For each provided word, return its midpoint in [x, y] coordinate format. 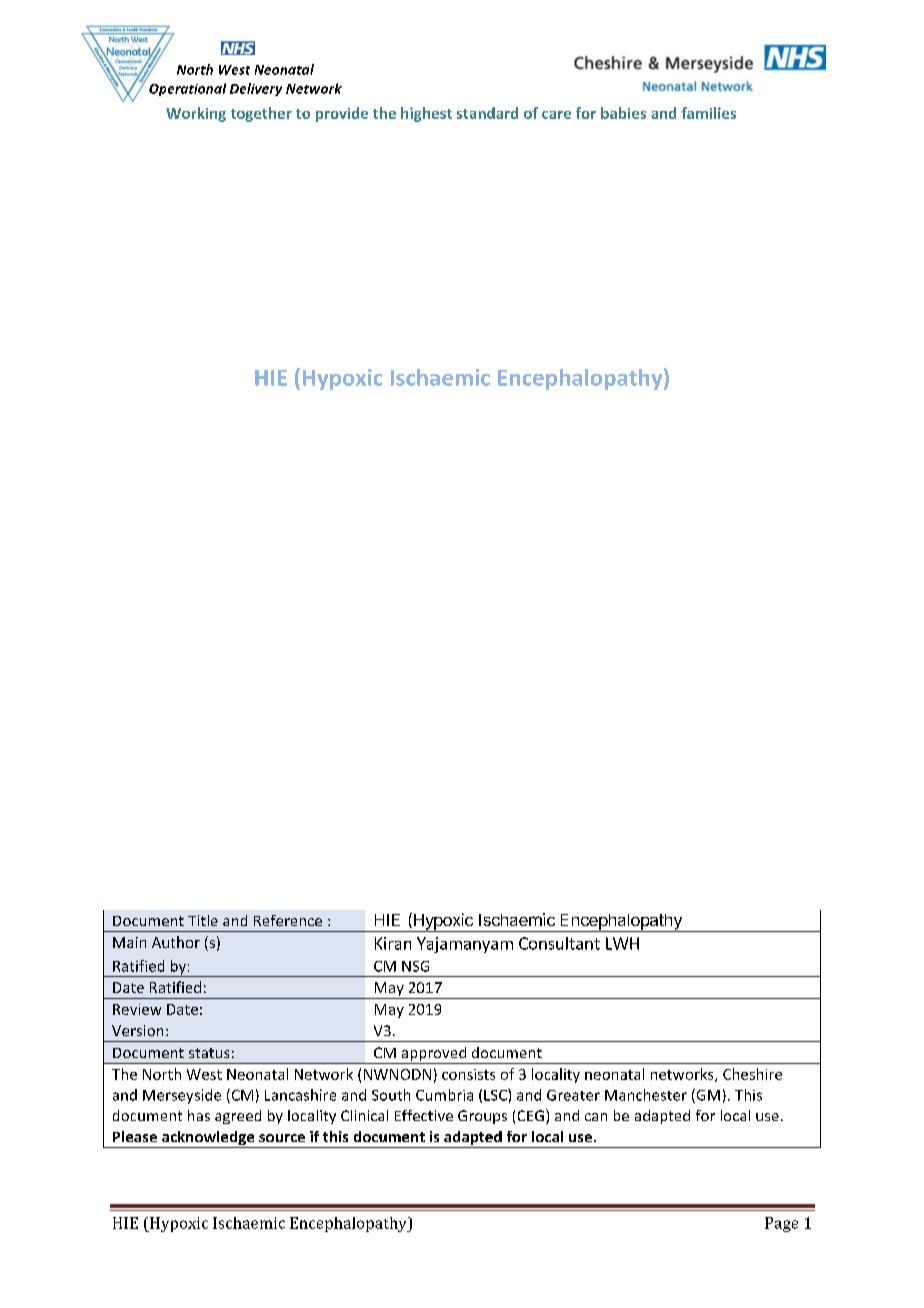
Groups [482, 1117]
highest [426, 114]
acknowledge [208, 1139]
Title [203, 920]
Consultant [559, 943]
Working [196, 114]
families [708, 113]
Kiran [393, 943]
